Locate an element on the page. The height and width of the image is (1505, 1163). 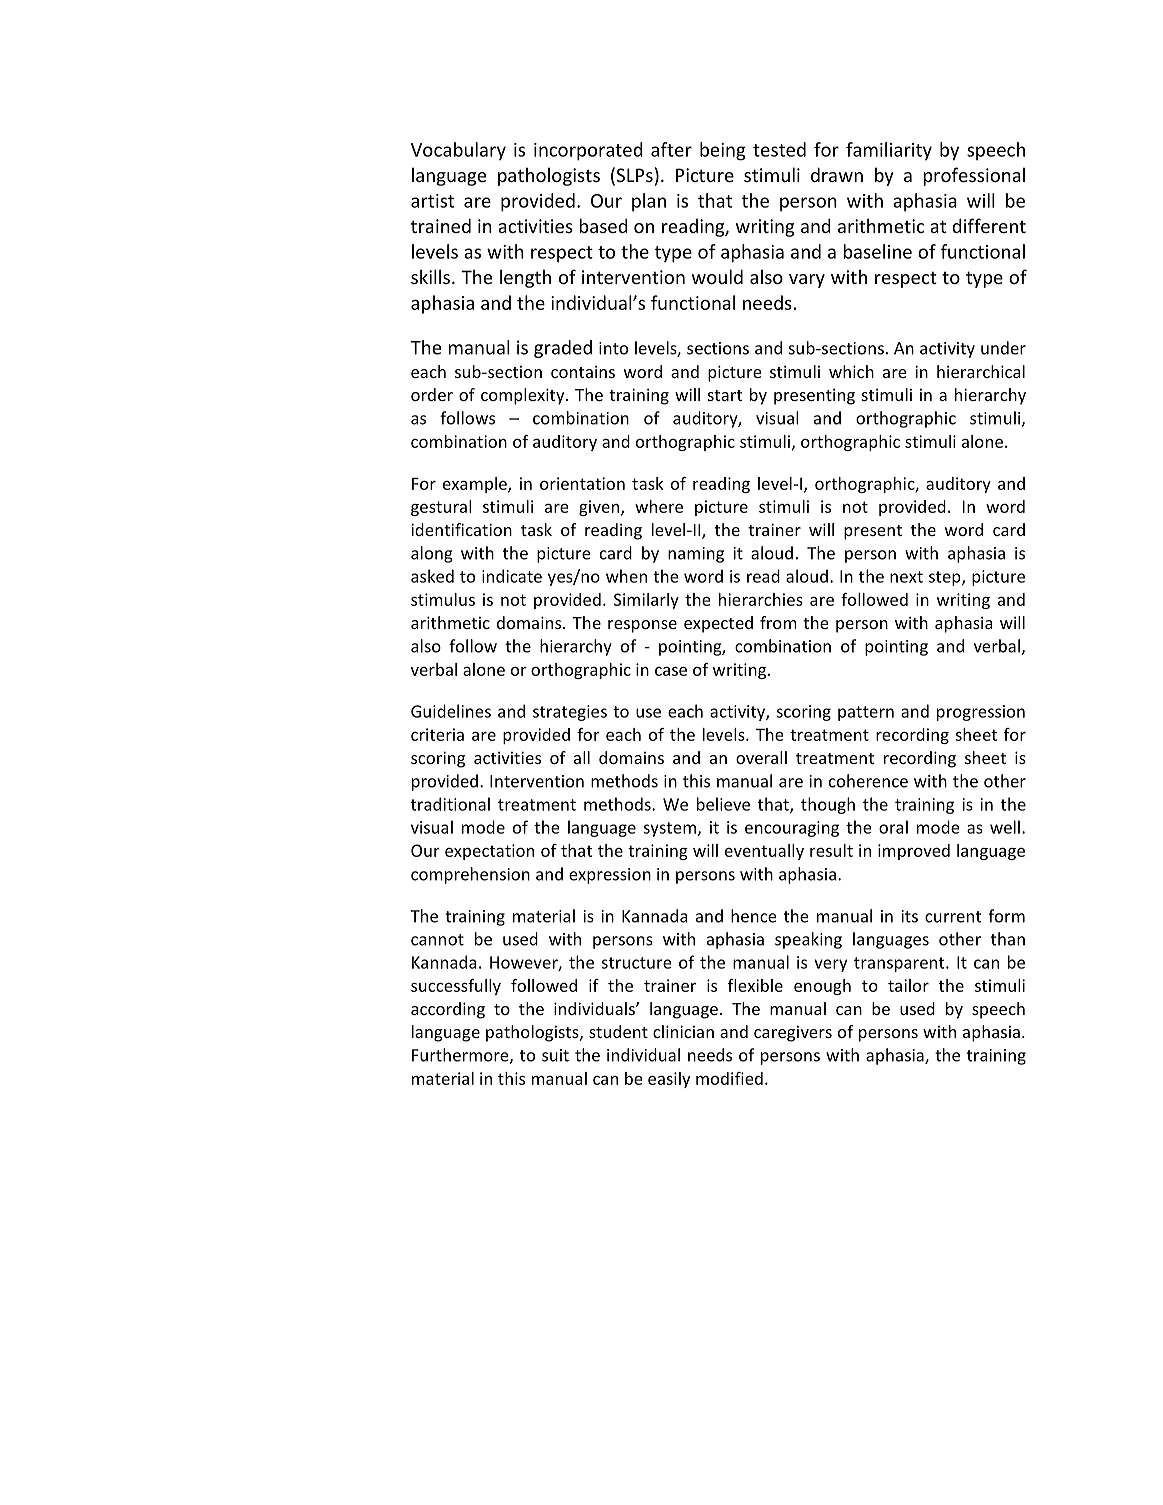
expected is located at coordinates (718, 624).
